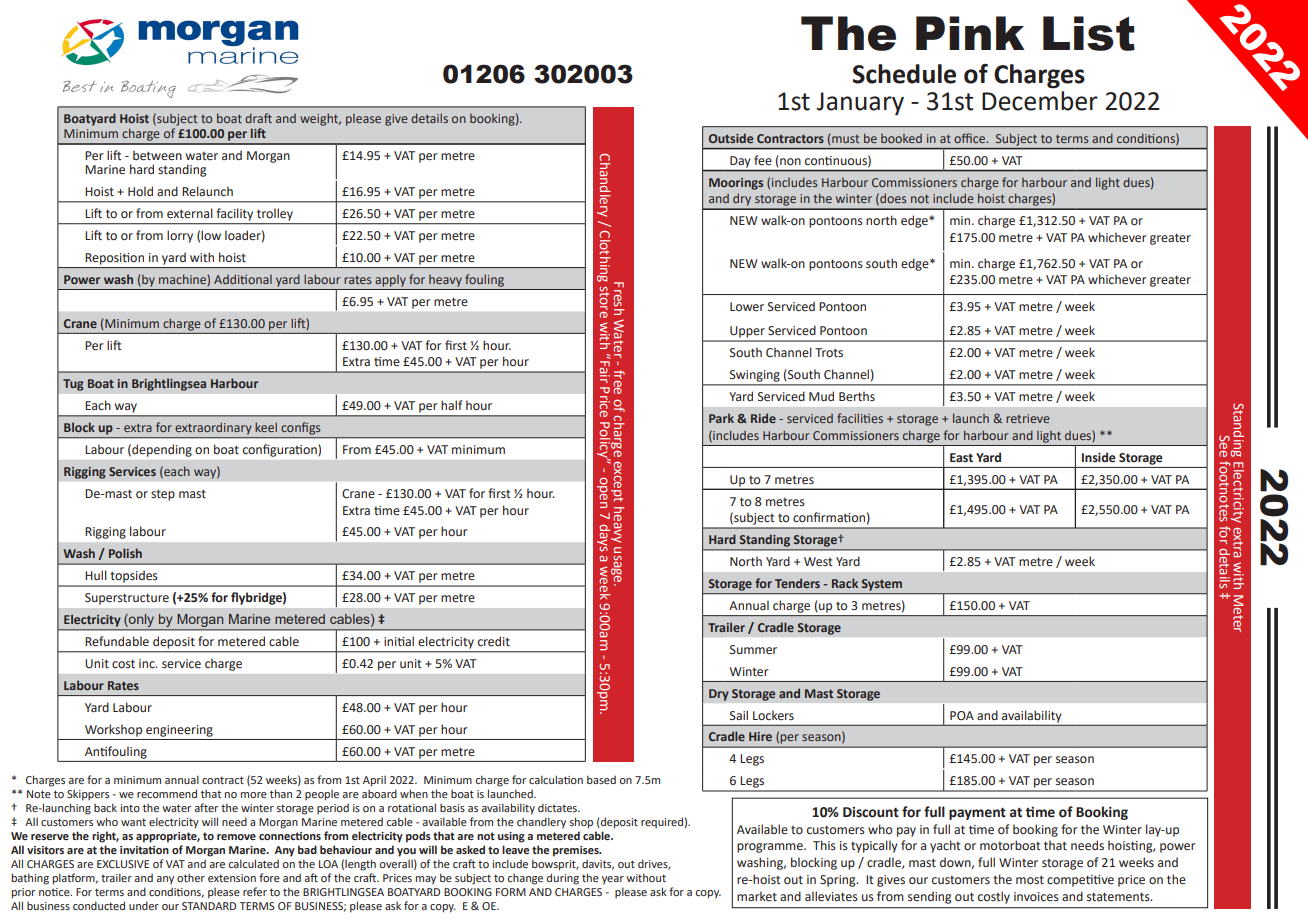 The width and height of the page is (1308, 924). I want to click on sending, so click(929, 897).
